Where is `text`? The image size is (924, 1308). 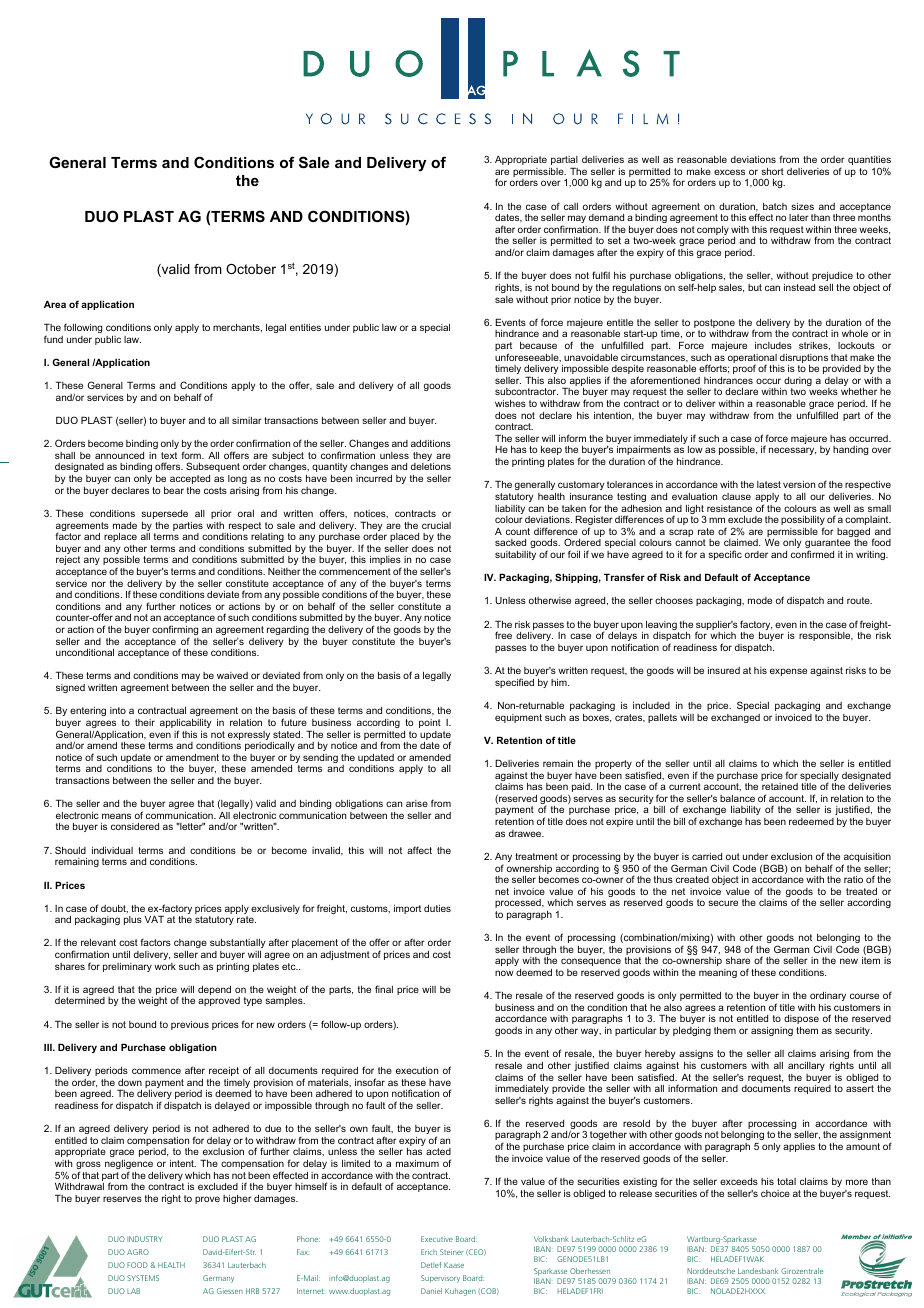 text is located at coordinates (169, 455).
